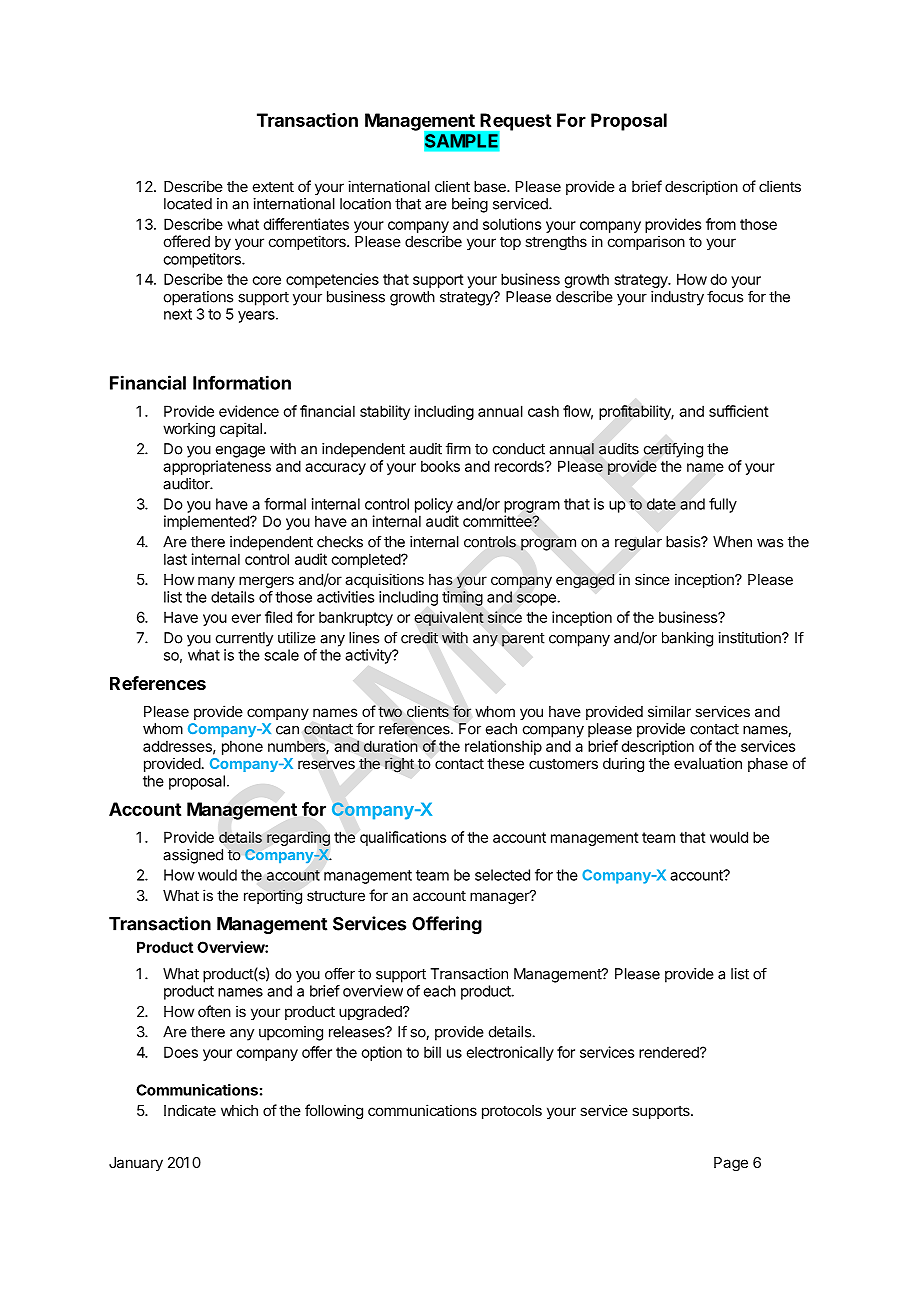 This screenshot has height=1308, width=924. I want to click on currently, so click(244, 639).
